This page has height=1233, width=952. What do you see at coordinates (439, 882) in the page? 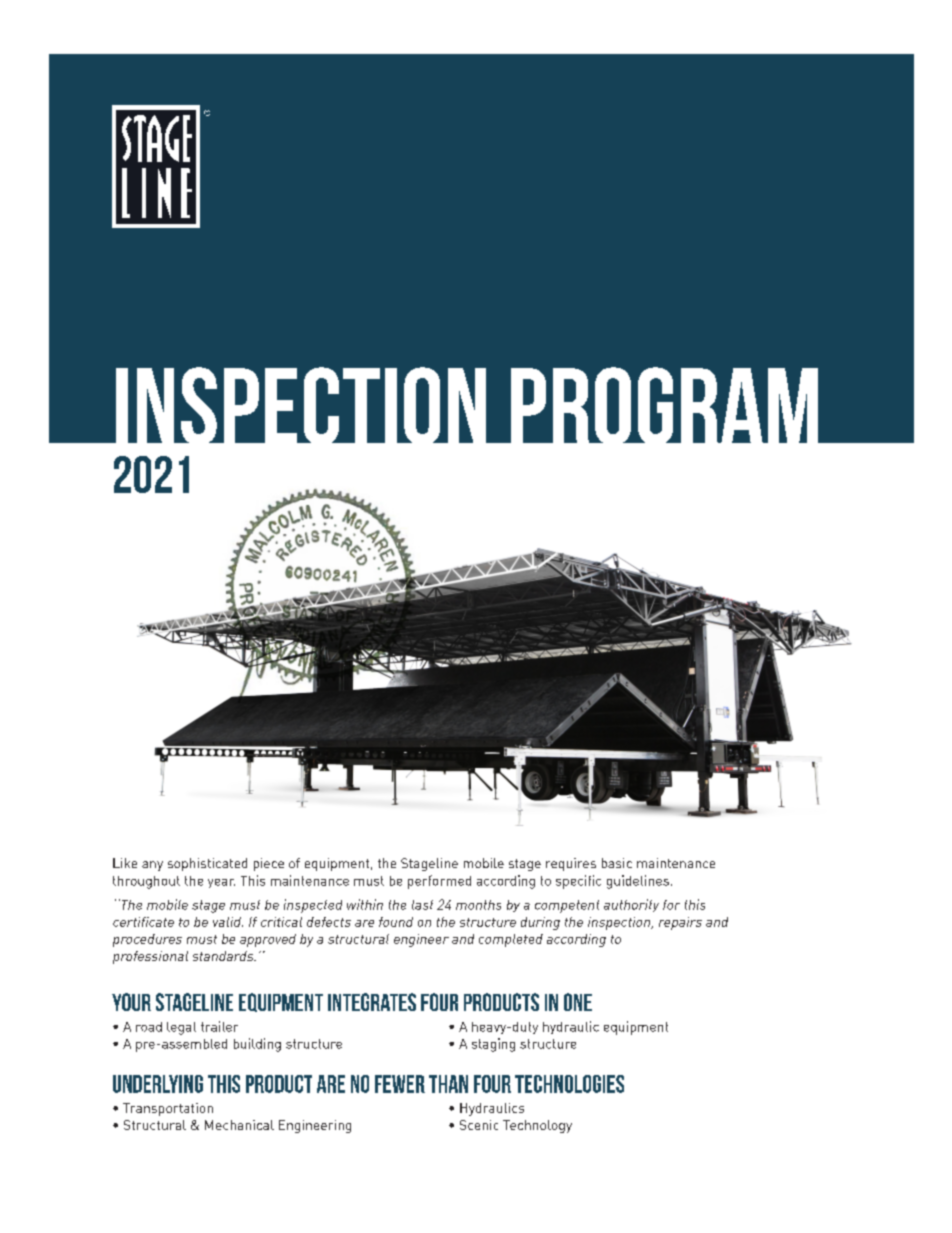
I see `performed` at bounding box center [439, 882].
